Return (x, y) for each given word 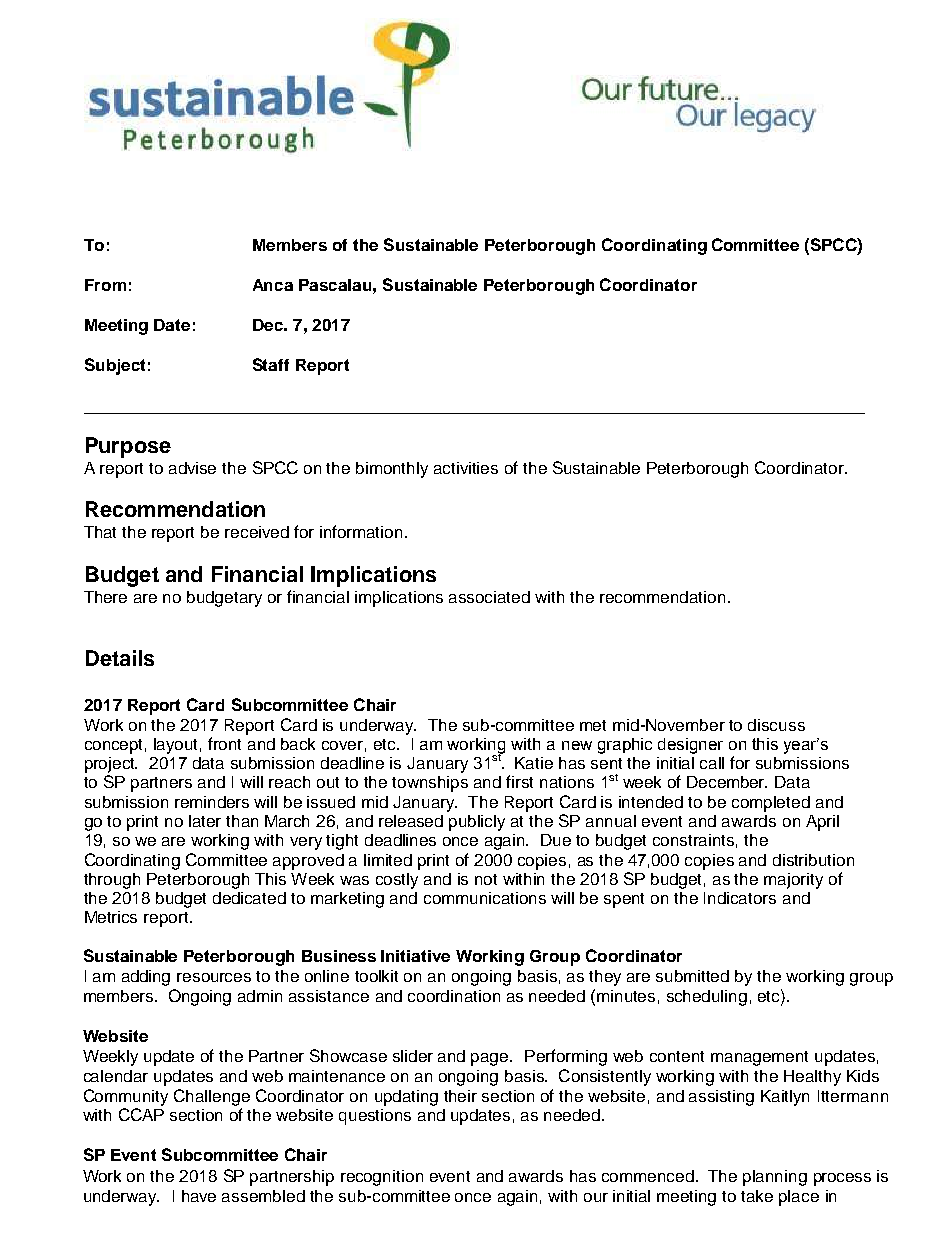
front (224, 743)
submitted (692, 976)
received (257, 532)
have (199, 1196)
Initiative (415, 956)
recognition (382, 1178)
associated (489, 597)
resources (214, 977)
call (712, 763)
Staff (271, 364)
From (105, 285)
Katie (534, 763)
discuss (776, 725)
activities (466, 468)
